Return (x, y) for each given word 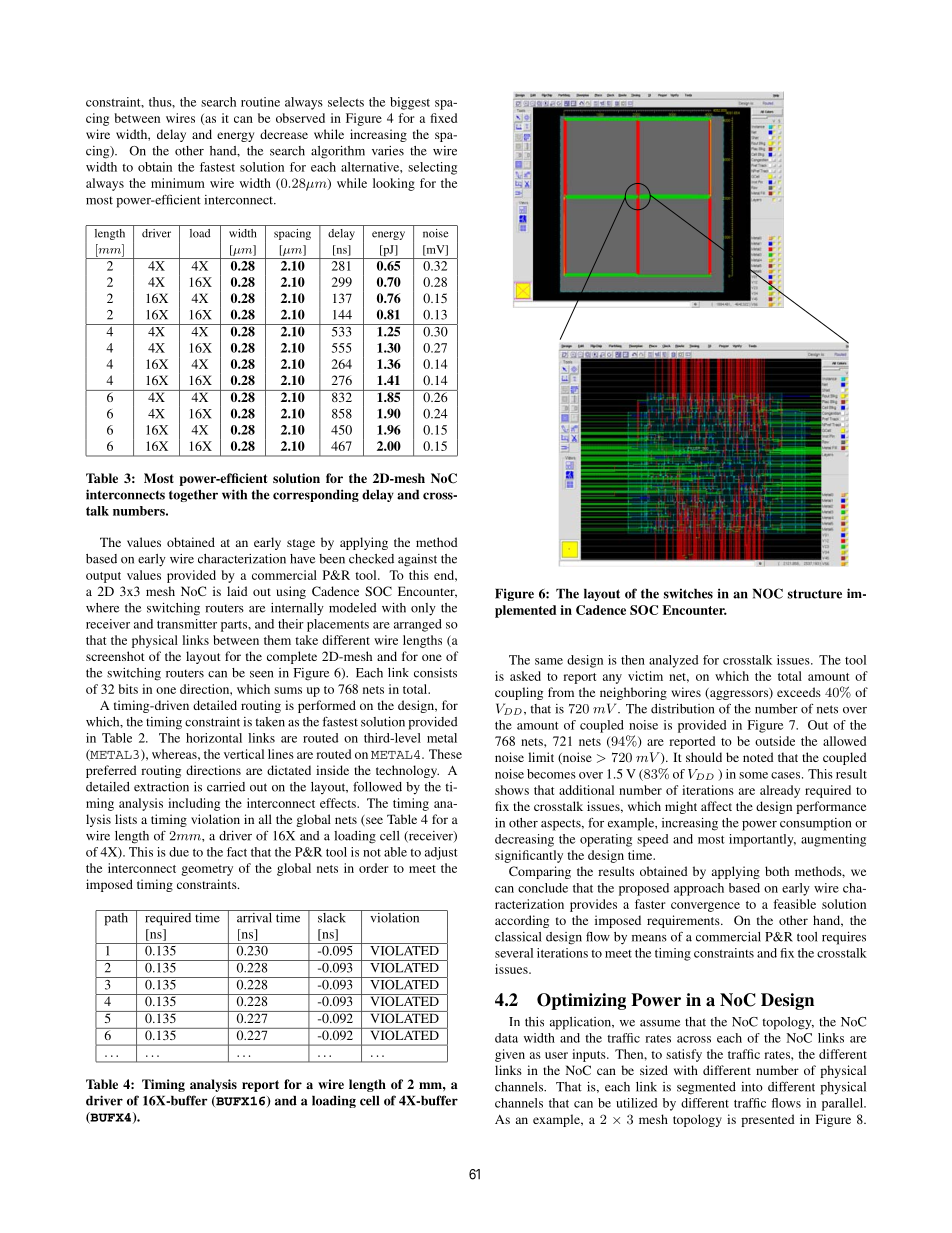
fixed (443, 118)
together (193, 496)
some (753, 775)
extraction (161, 787)
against (417, 560)
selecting (432, 168)
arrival (254, 916)
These (445, 754)
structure (815, 594)
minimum (178, 183)
